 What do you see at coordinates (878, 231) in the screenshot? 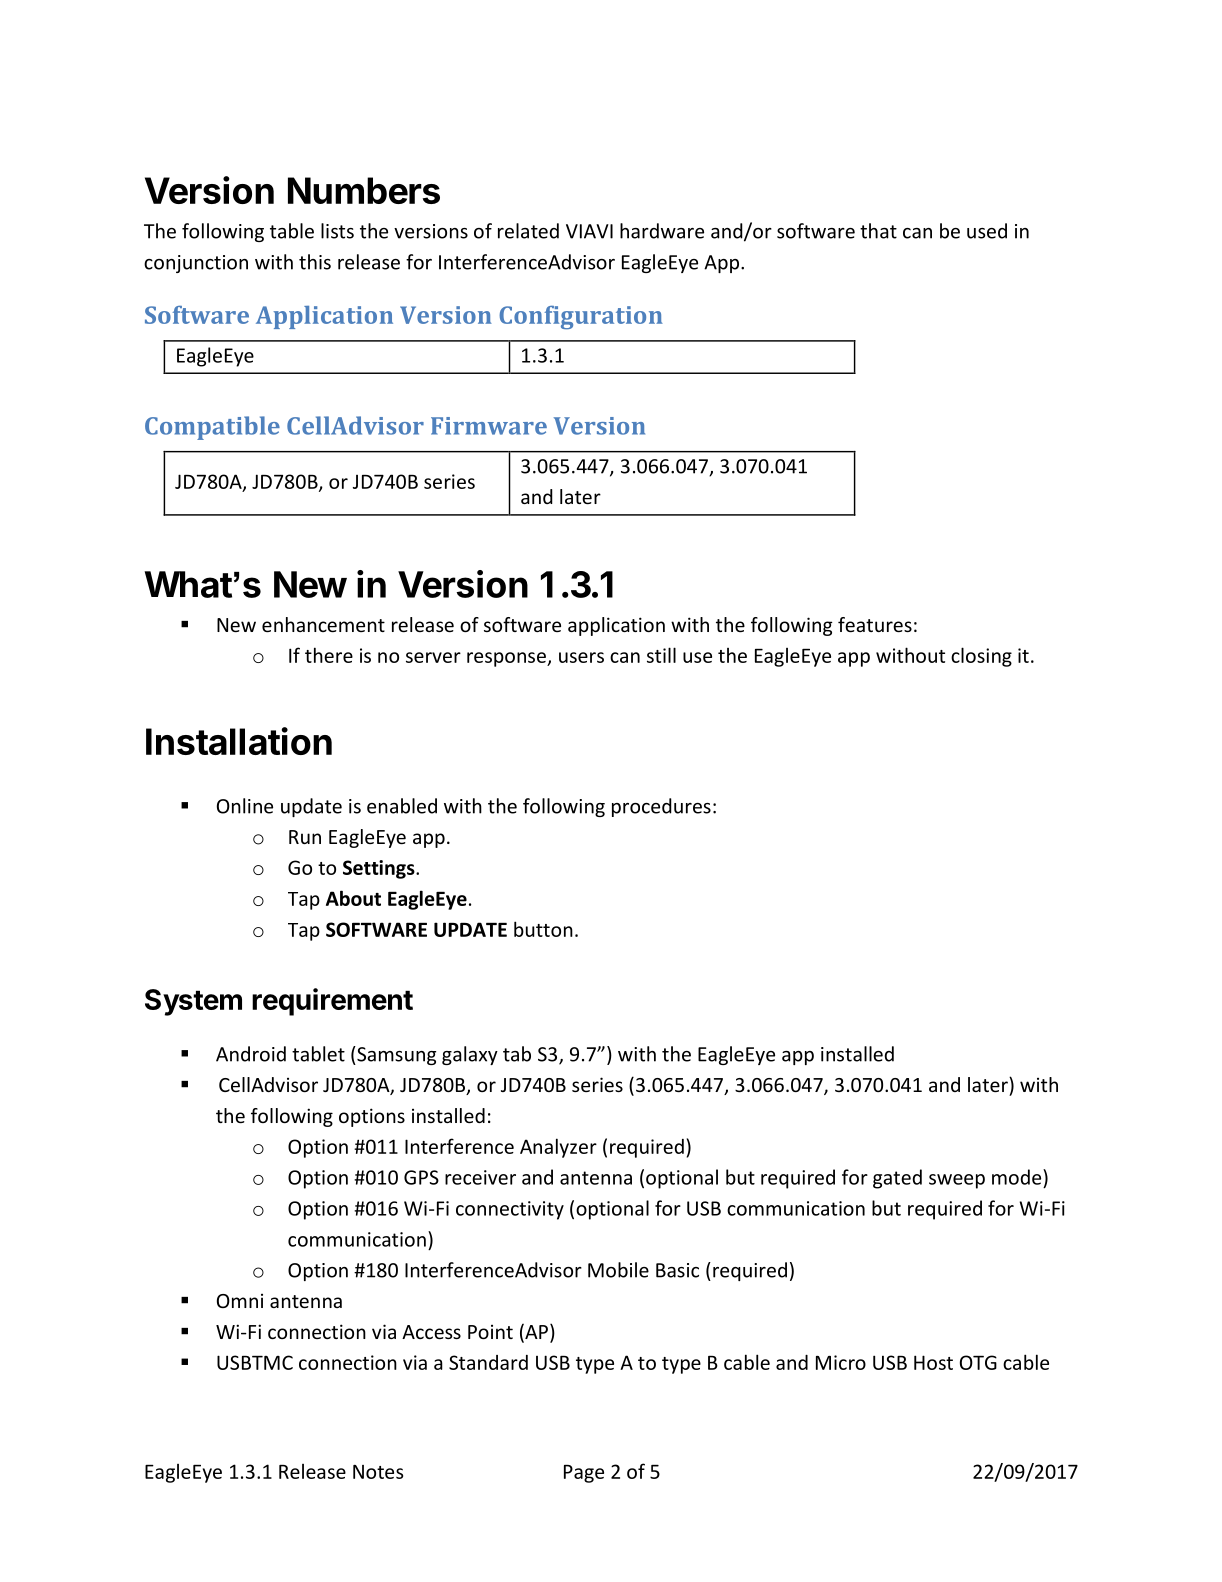
I see `that` at bounding box center [878, 231].
